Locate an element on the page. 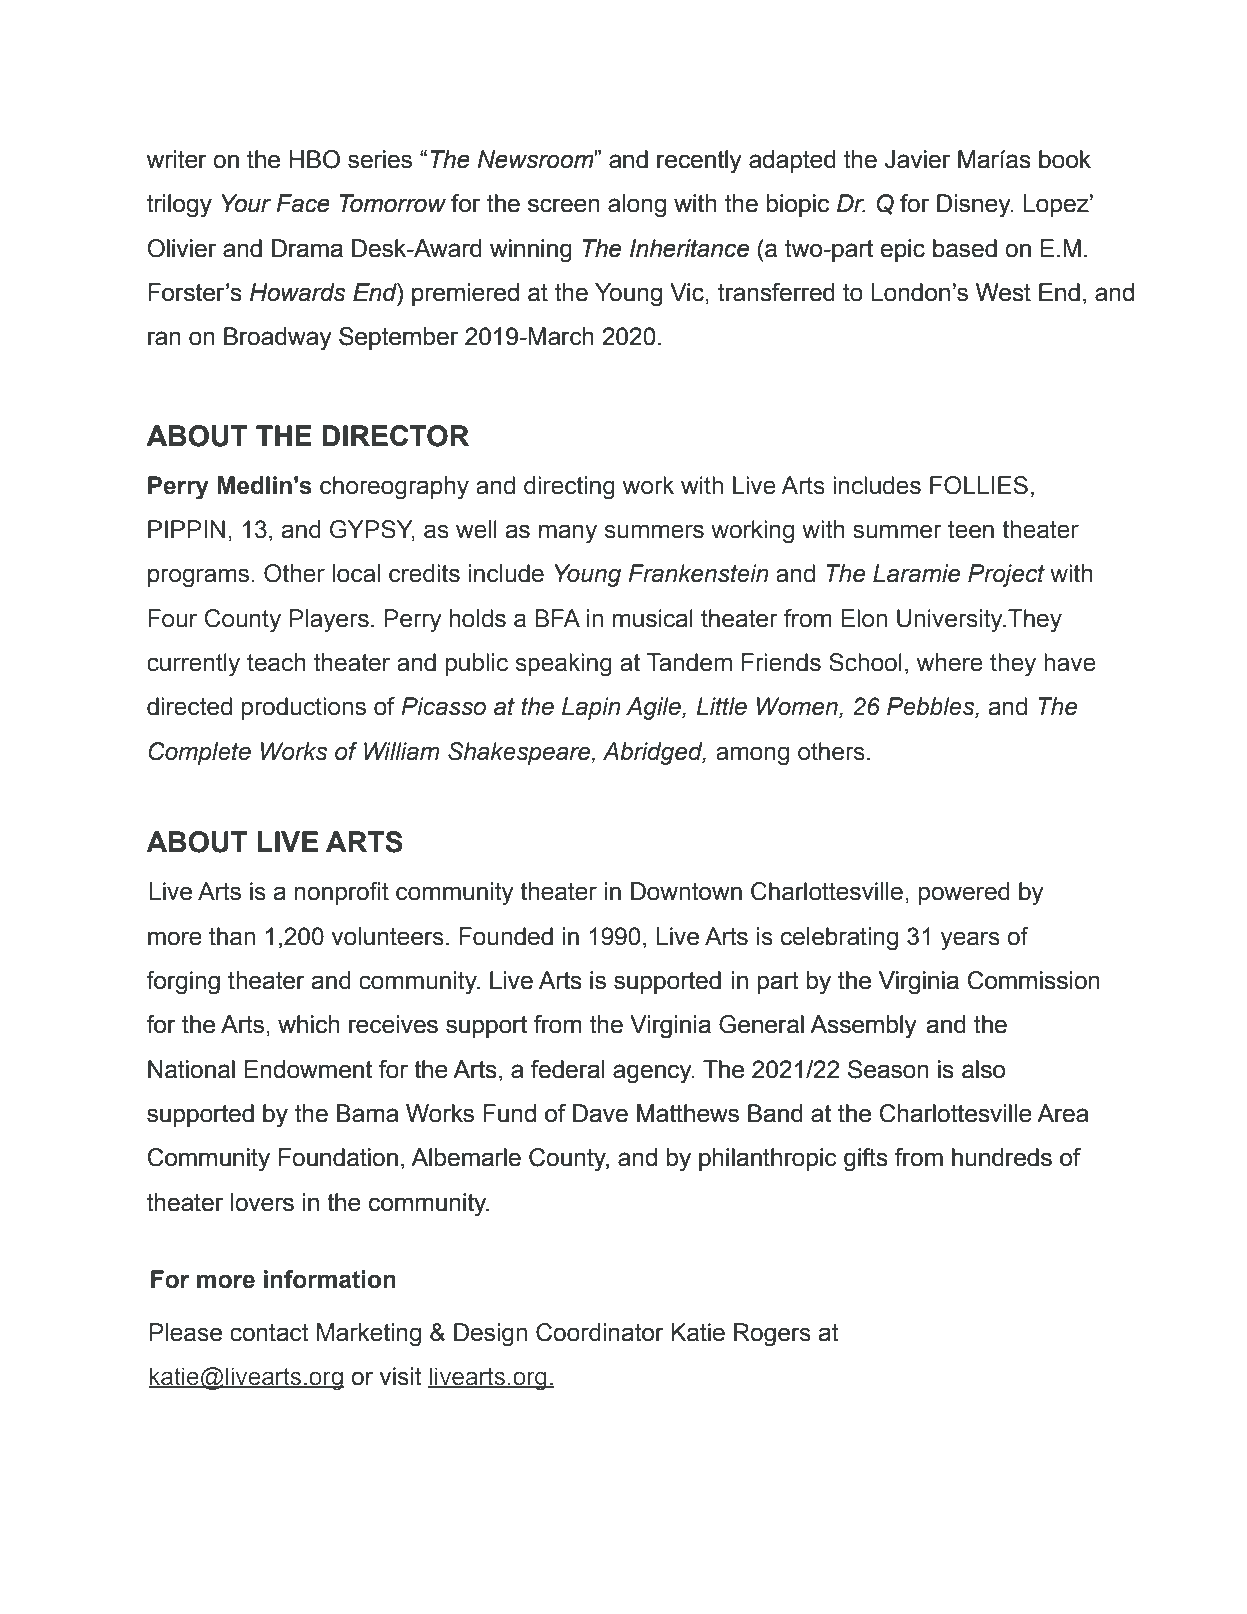  also is located at coordinates (983, 1069).
